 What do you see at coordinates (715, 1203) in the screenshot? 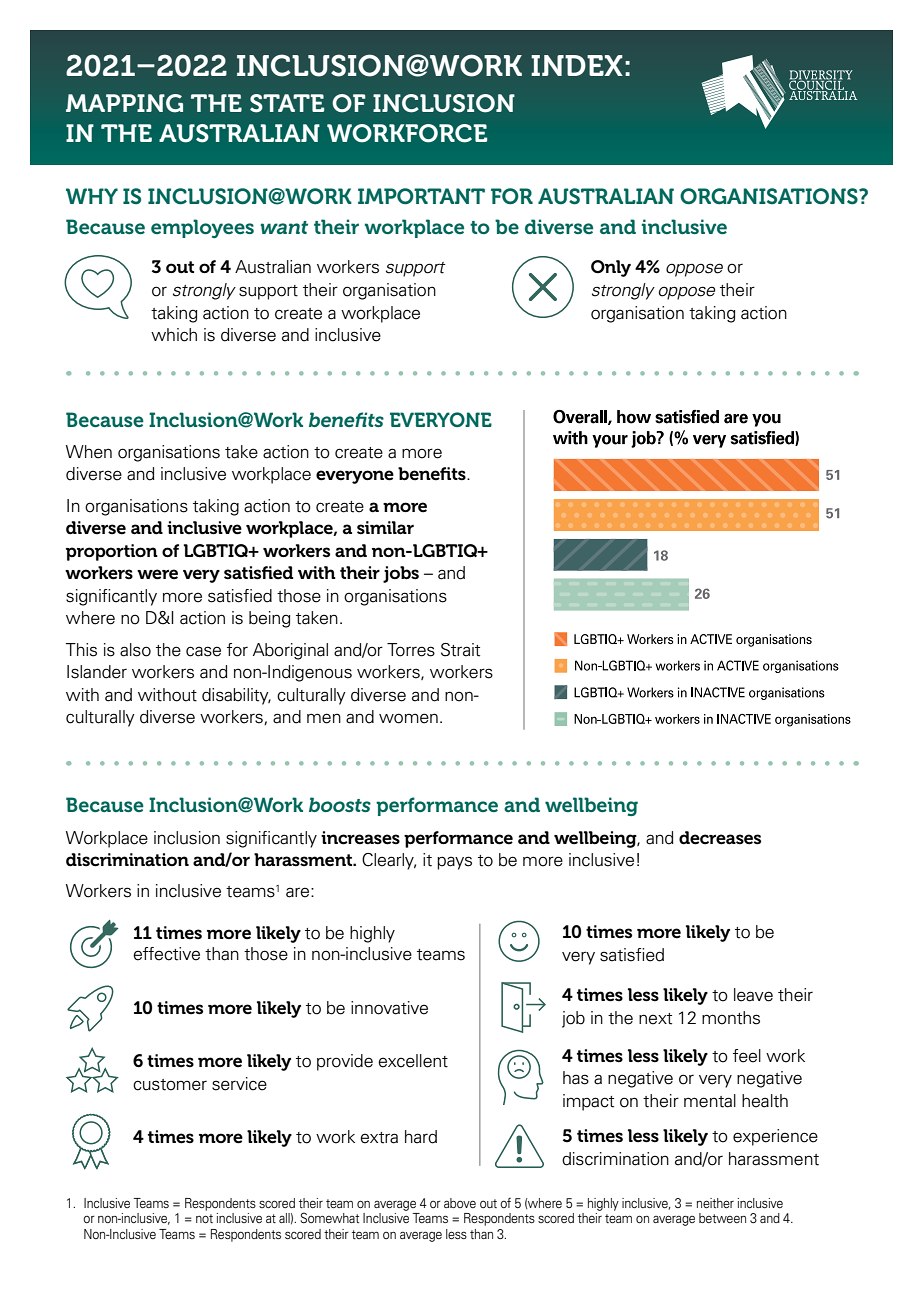
I see `neither` at bounding box center [715, 1203].
